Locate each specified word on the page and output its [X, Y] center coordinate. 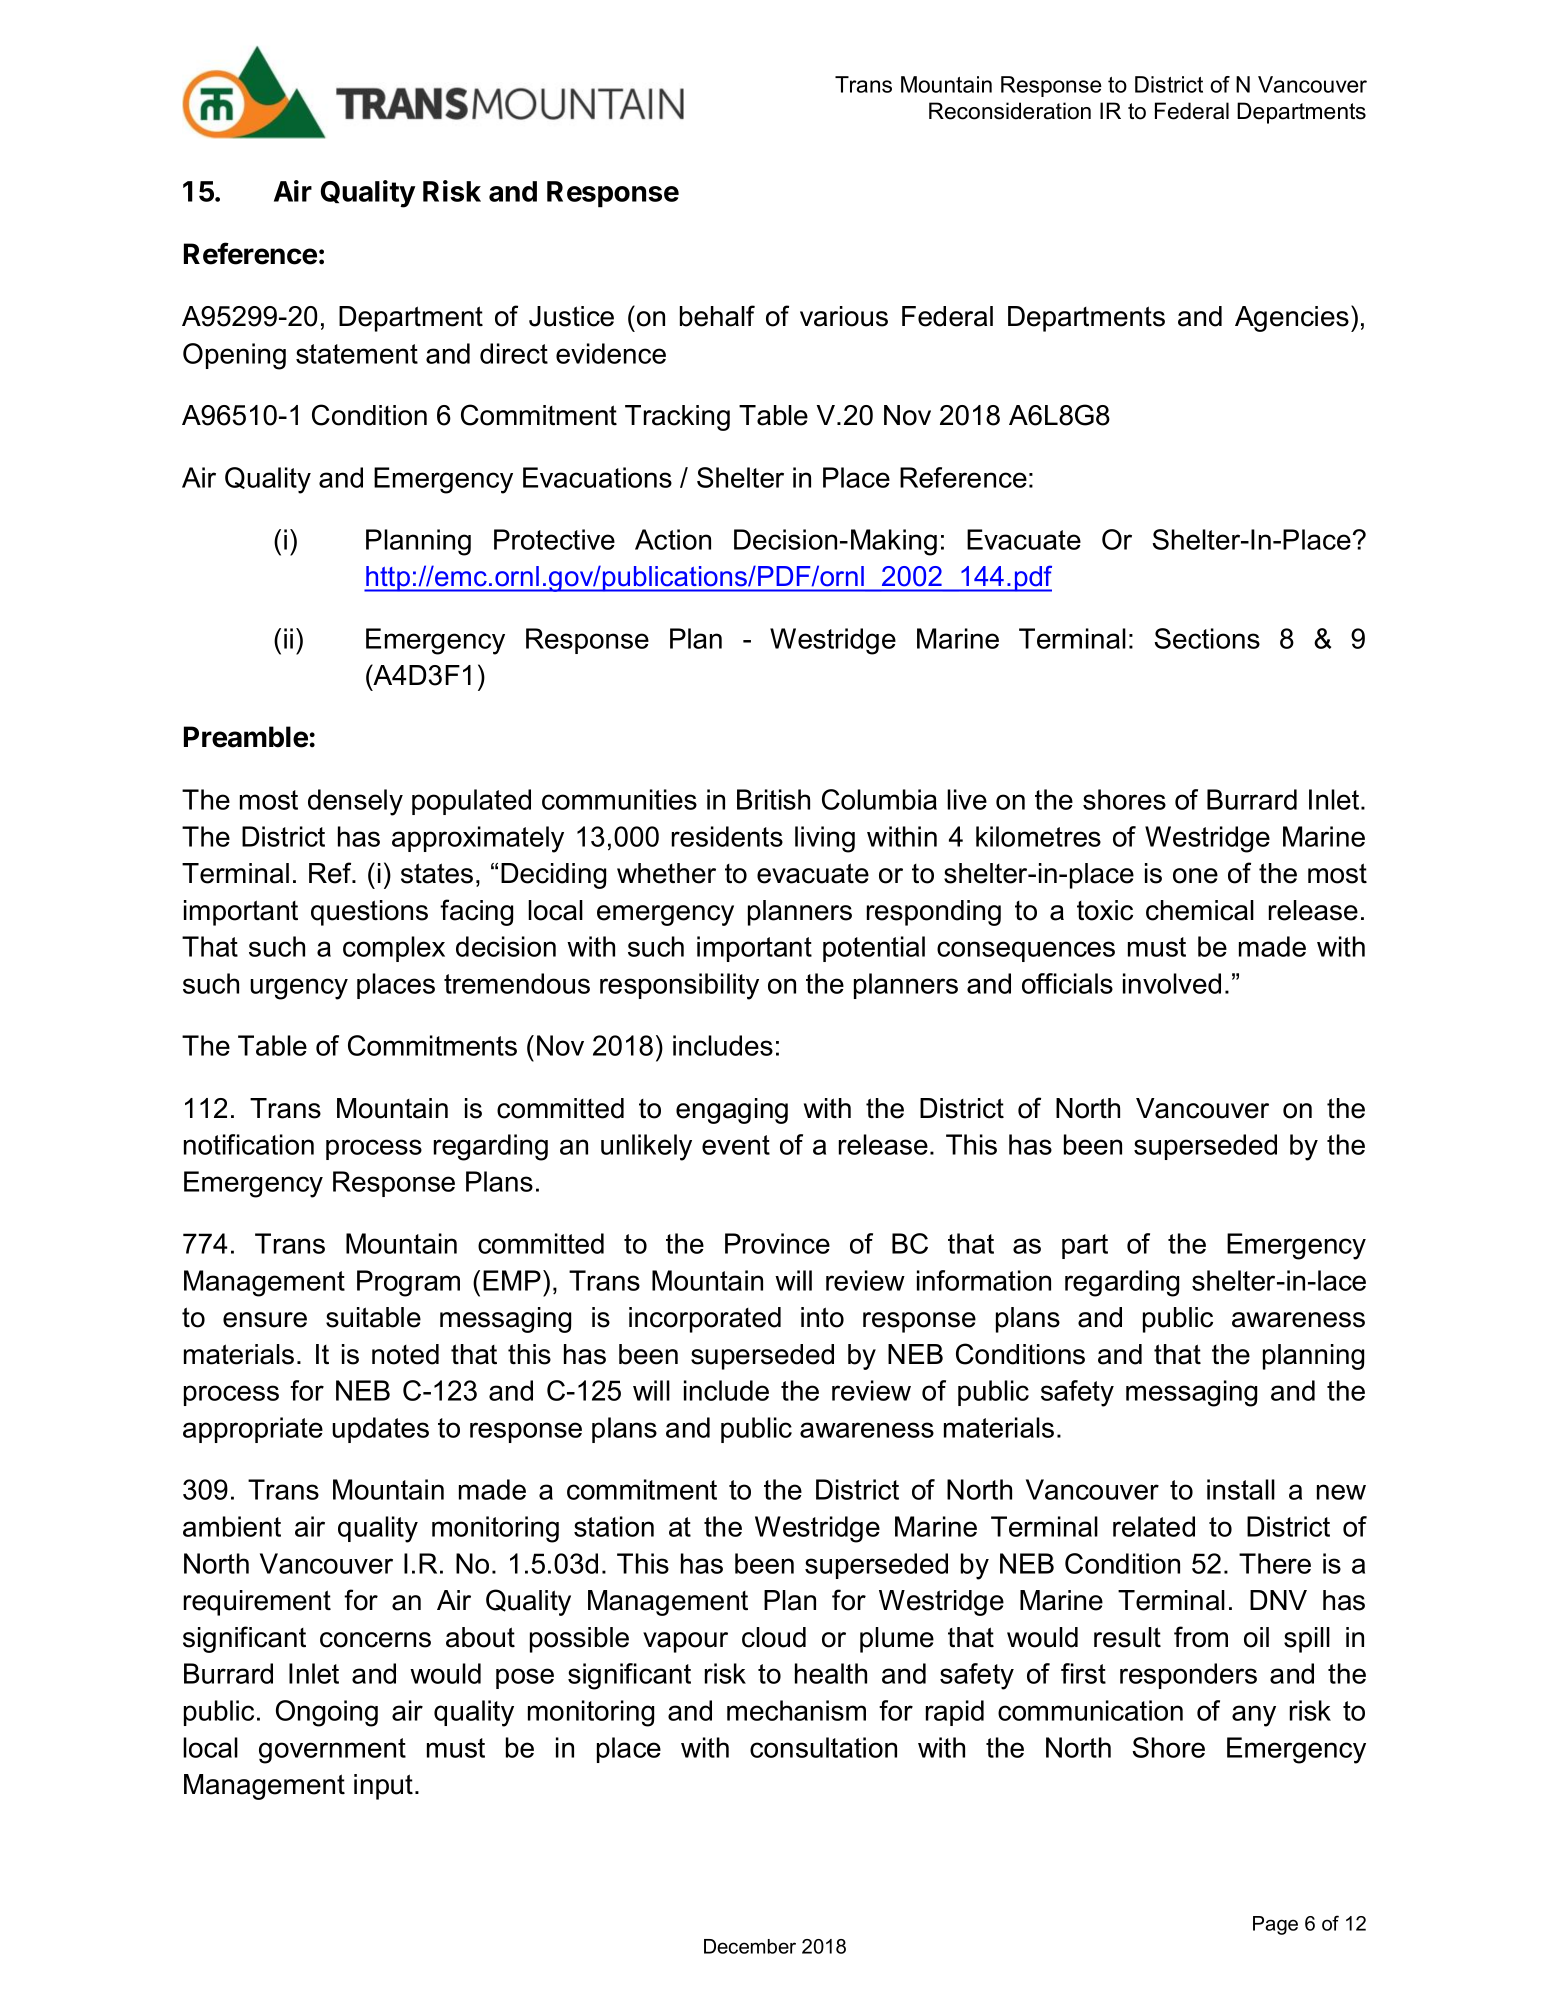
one [1195, 876]
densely [355, 802]
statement [357, 354]
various [844, 316]
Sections [1207, 638]
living [825, 839]
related [1154, 1526]
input [383, 1787]
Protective [554, 539]
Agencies [1292, 319]
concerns [375, 1640]
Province [777, 1243]
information [984, 1280]
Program [408, 1283]
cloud [774, 1637]
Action [673, 539]
